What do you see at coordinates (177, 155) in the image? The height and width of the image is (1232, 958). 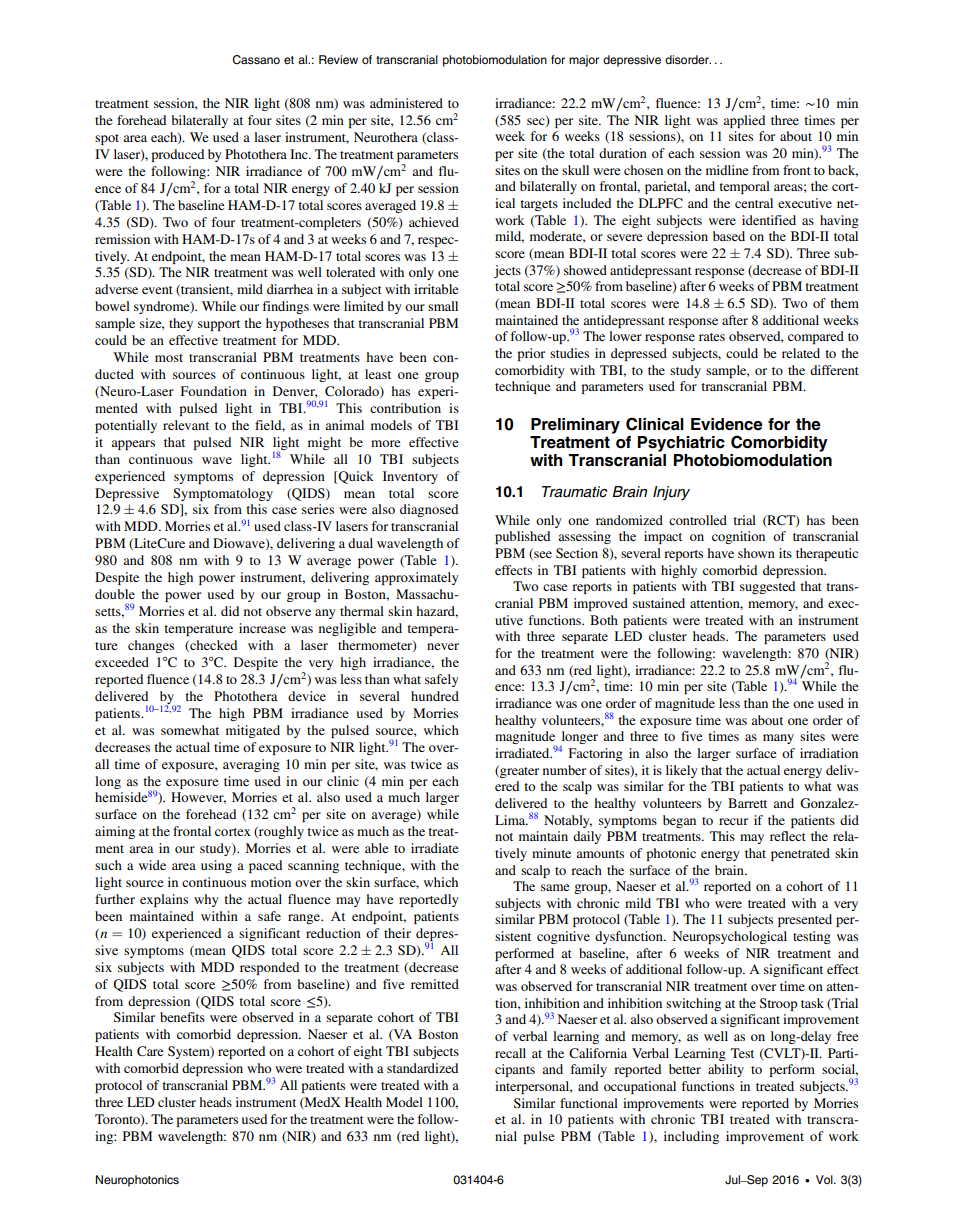 I see `produced` at bounding box center [177, 155].
